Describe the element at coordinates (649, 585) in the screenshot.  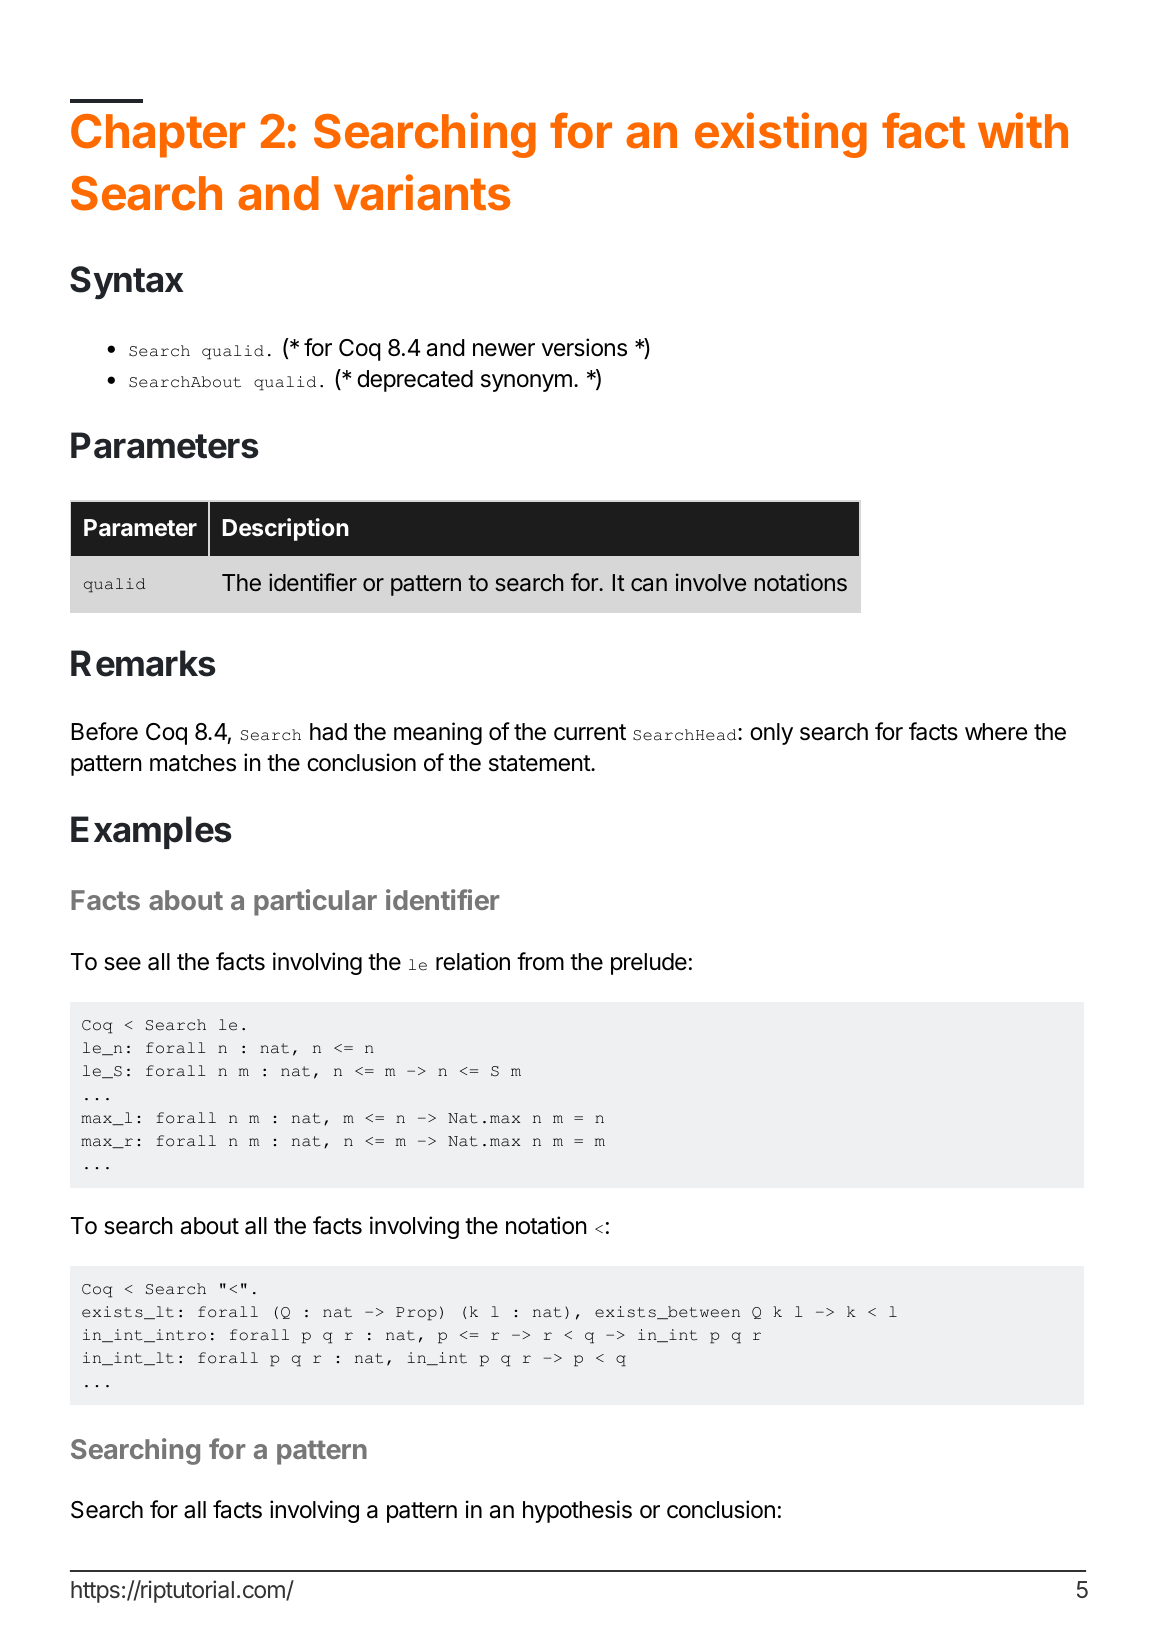
I see `can` at that location.
